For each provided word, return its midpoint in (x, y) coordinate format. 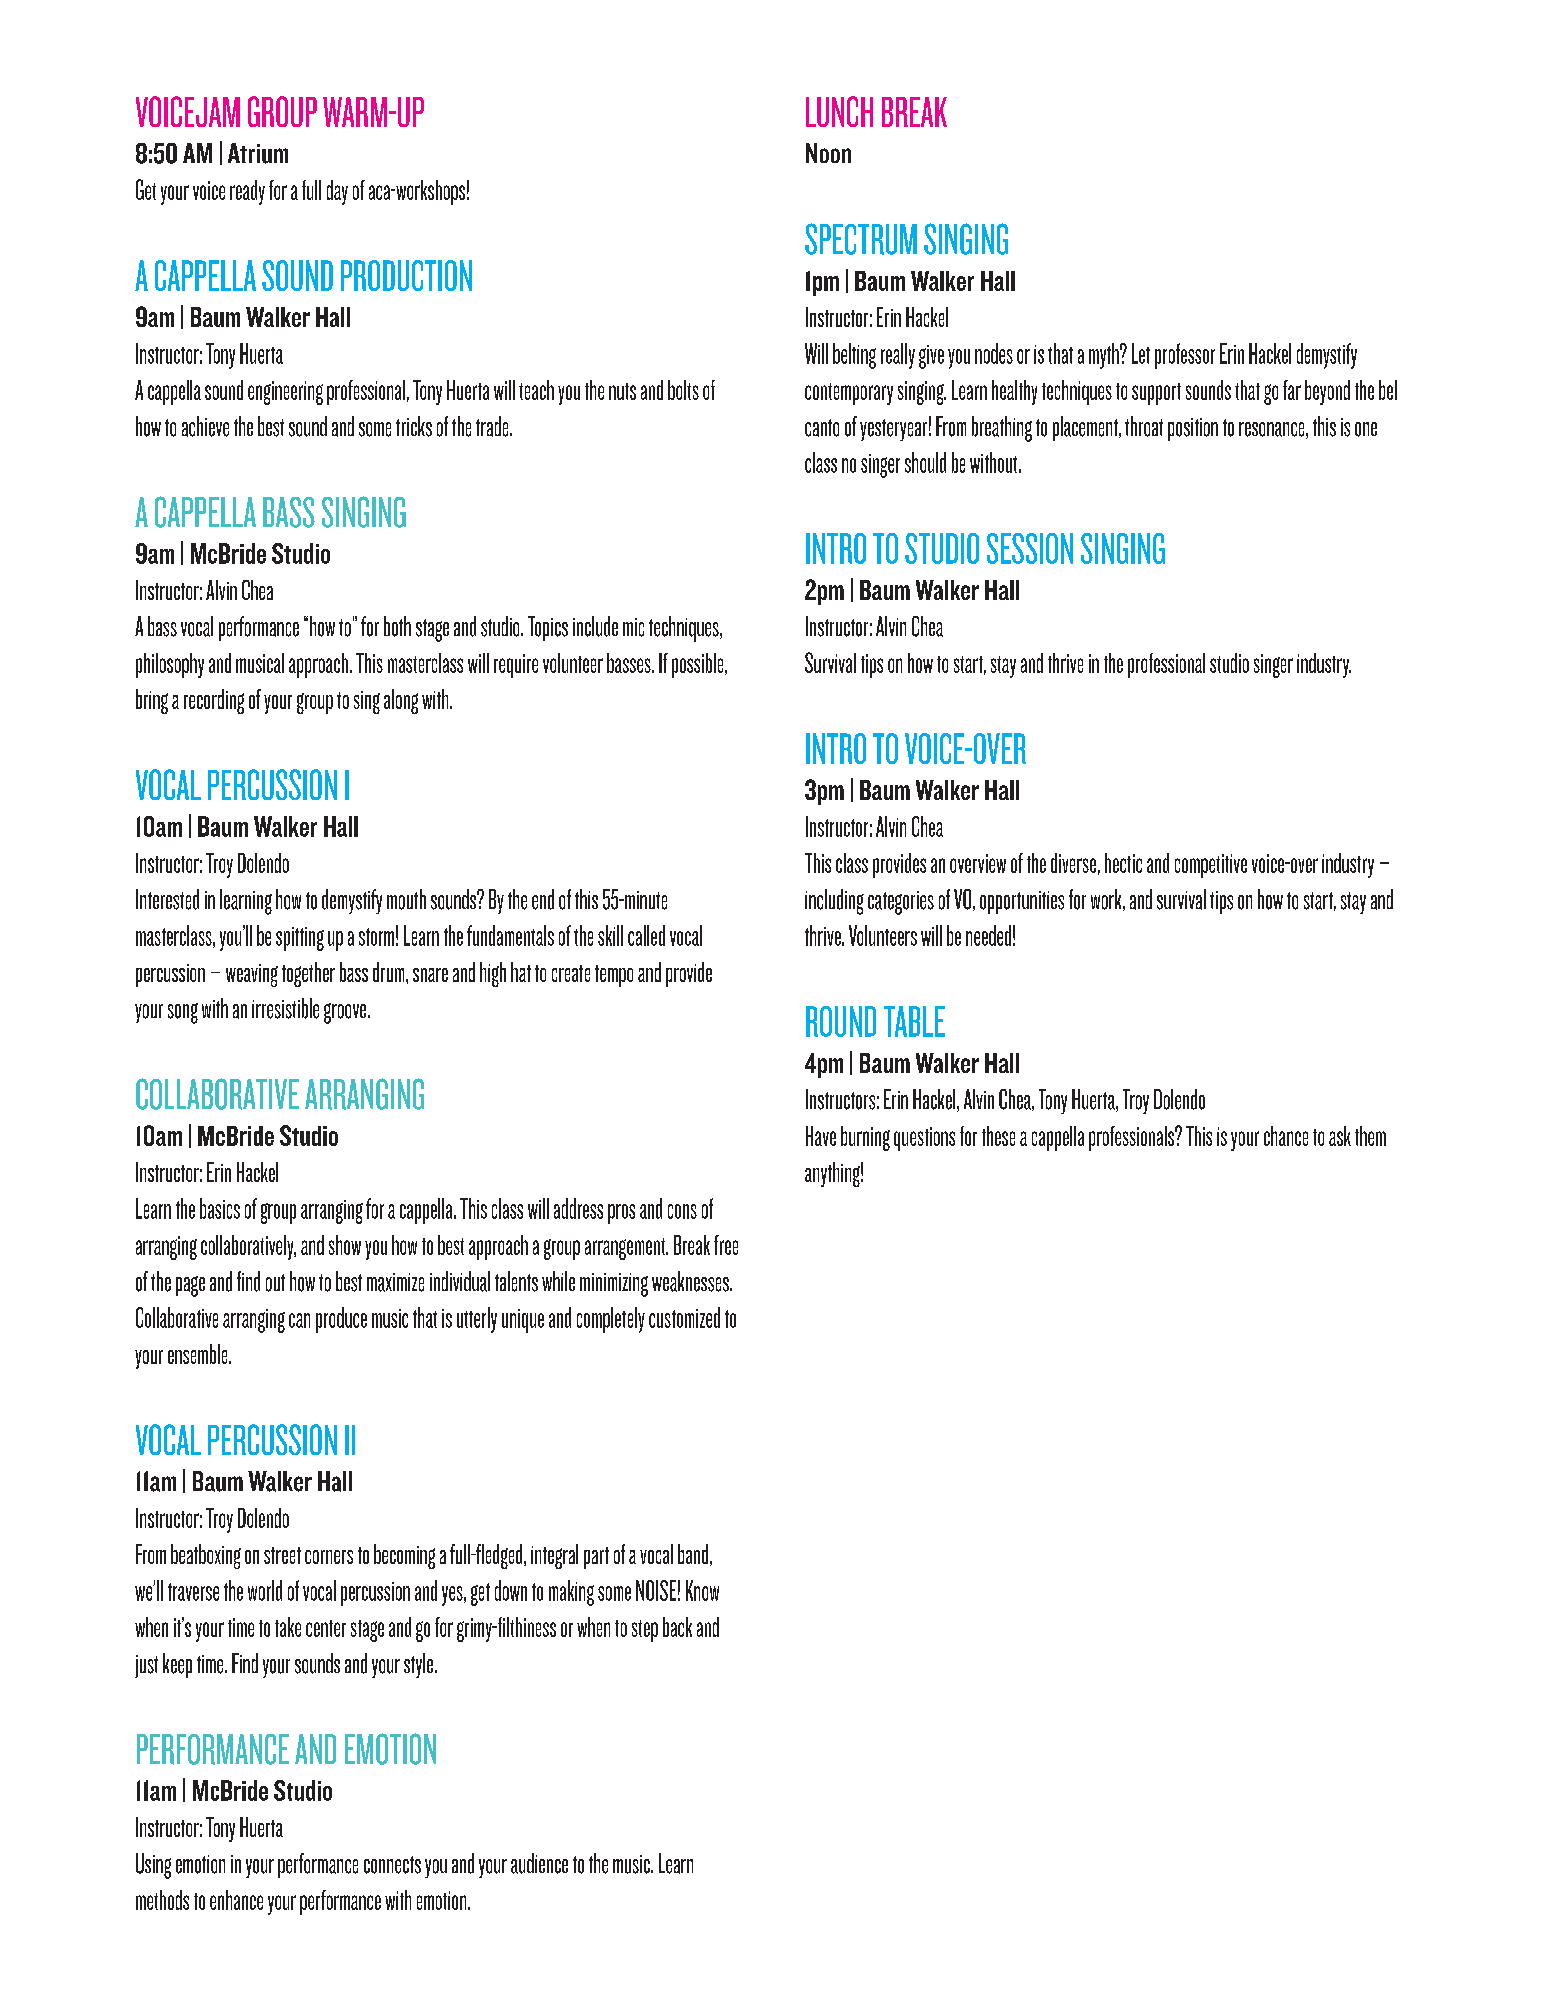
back (677, 1627)
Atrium (258, 153)
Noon (828, 153)
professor (1185, 356)
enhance (236, 1900)
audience (539, 1863)
